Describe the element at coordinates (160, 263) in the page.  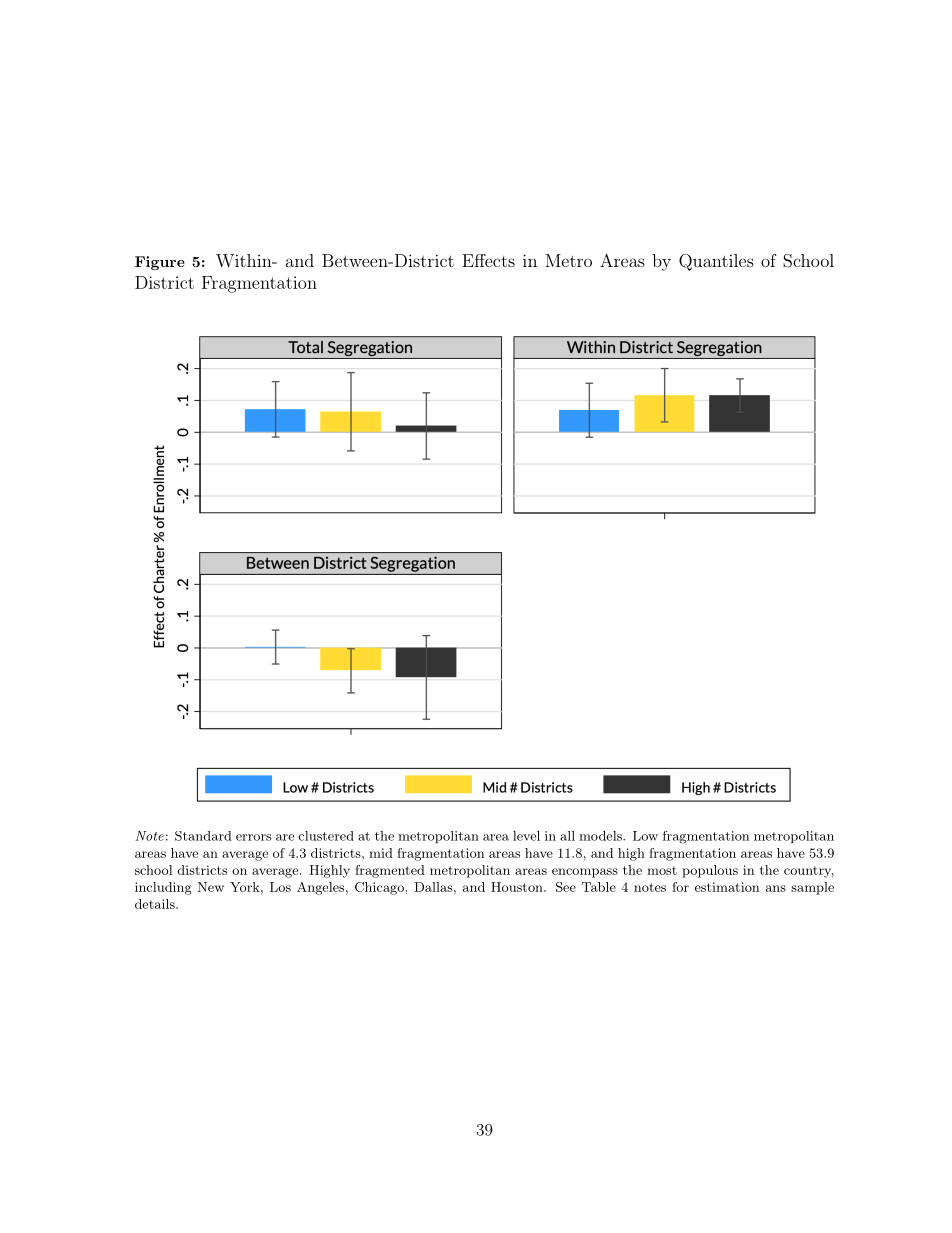
I see `Figure` at that location.
